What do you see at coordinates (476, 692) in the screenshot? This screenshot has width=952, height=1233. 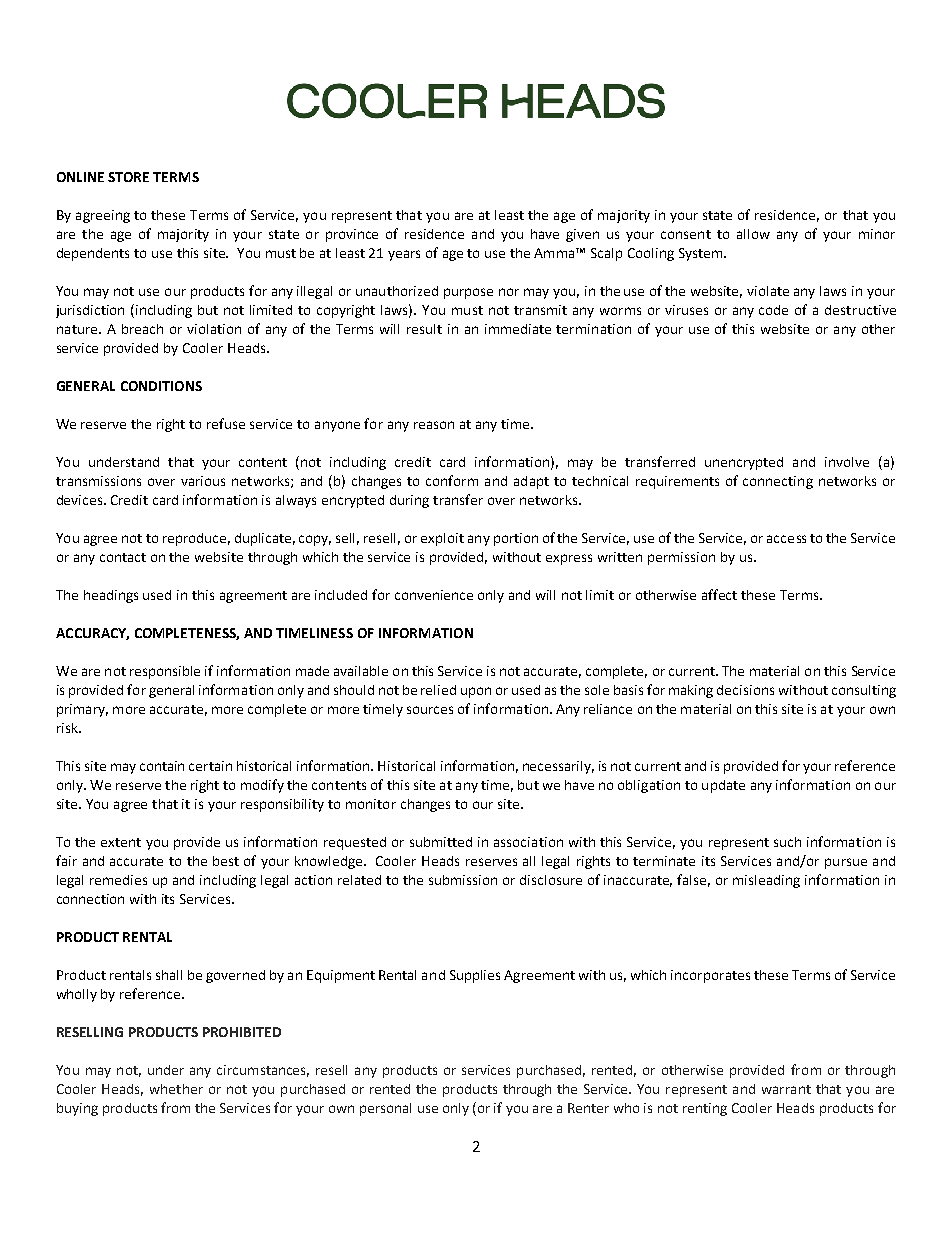 I see `upon` at bounding box center [476, 692].
